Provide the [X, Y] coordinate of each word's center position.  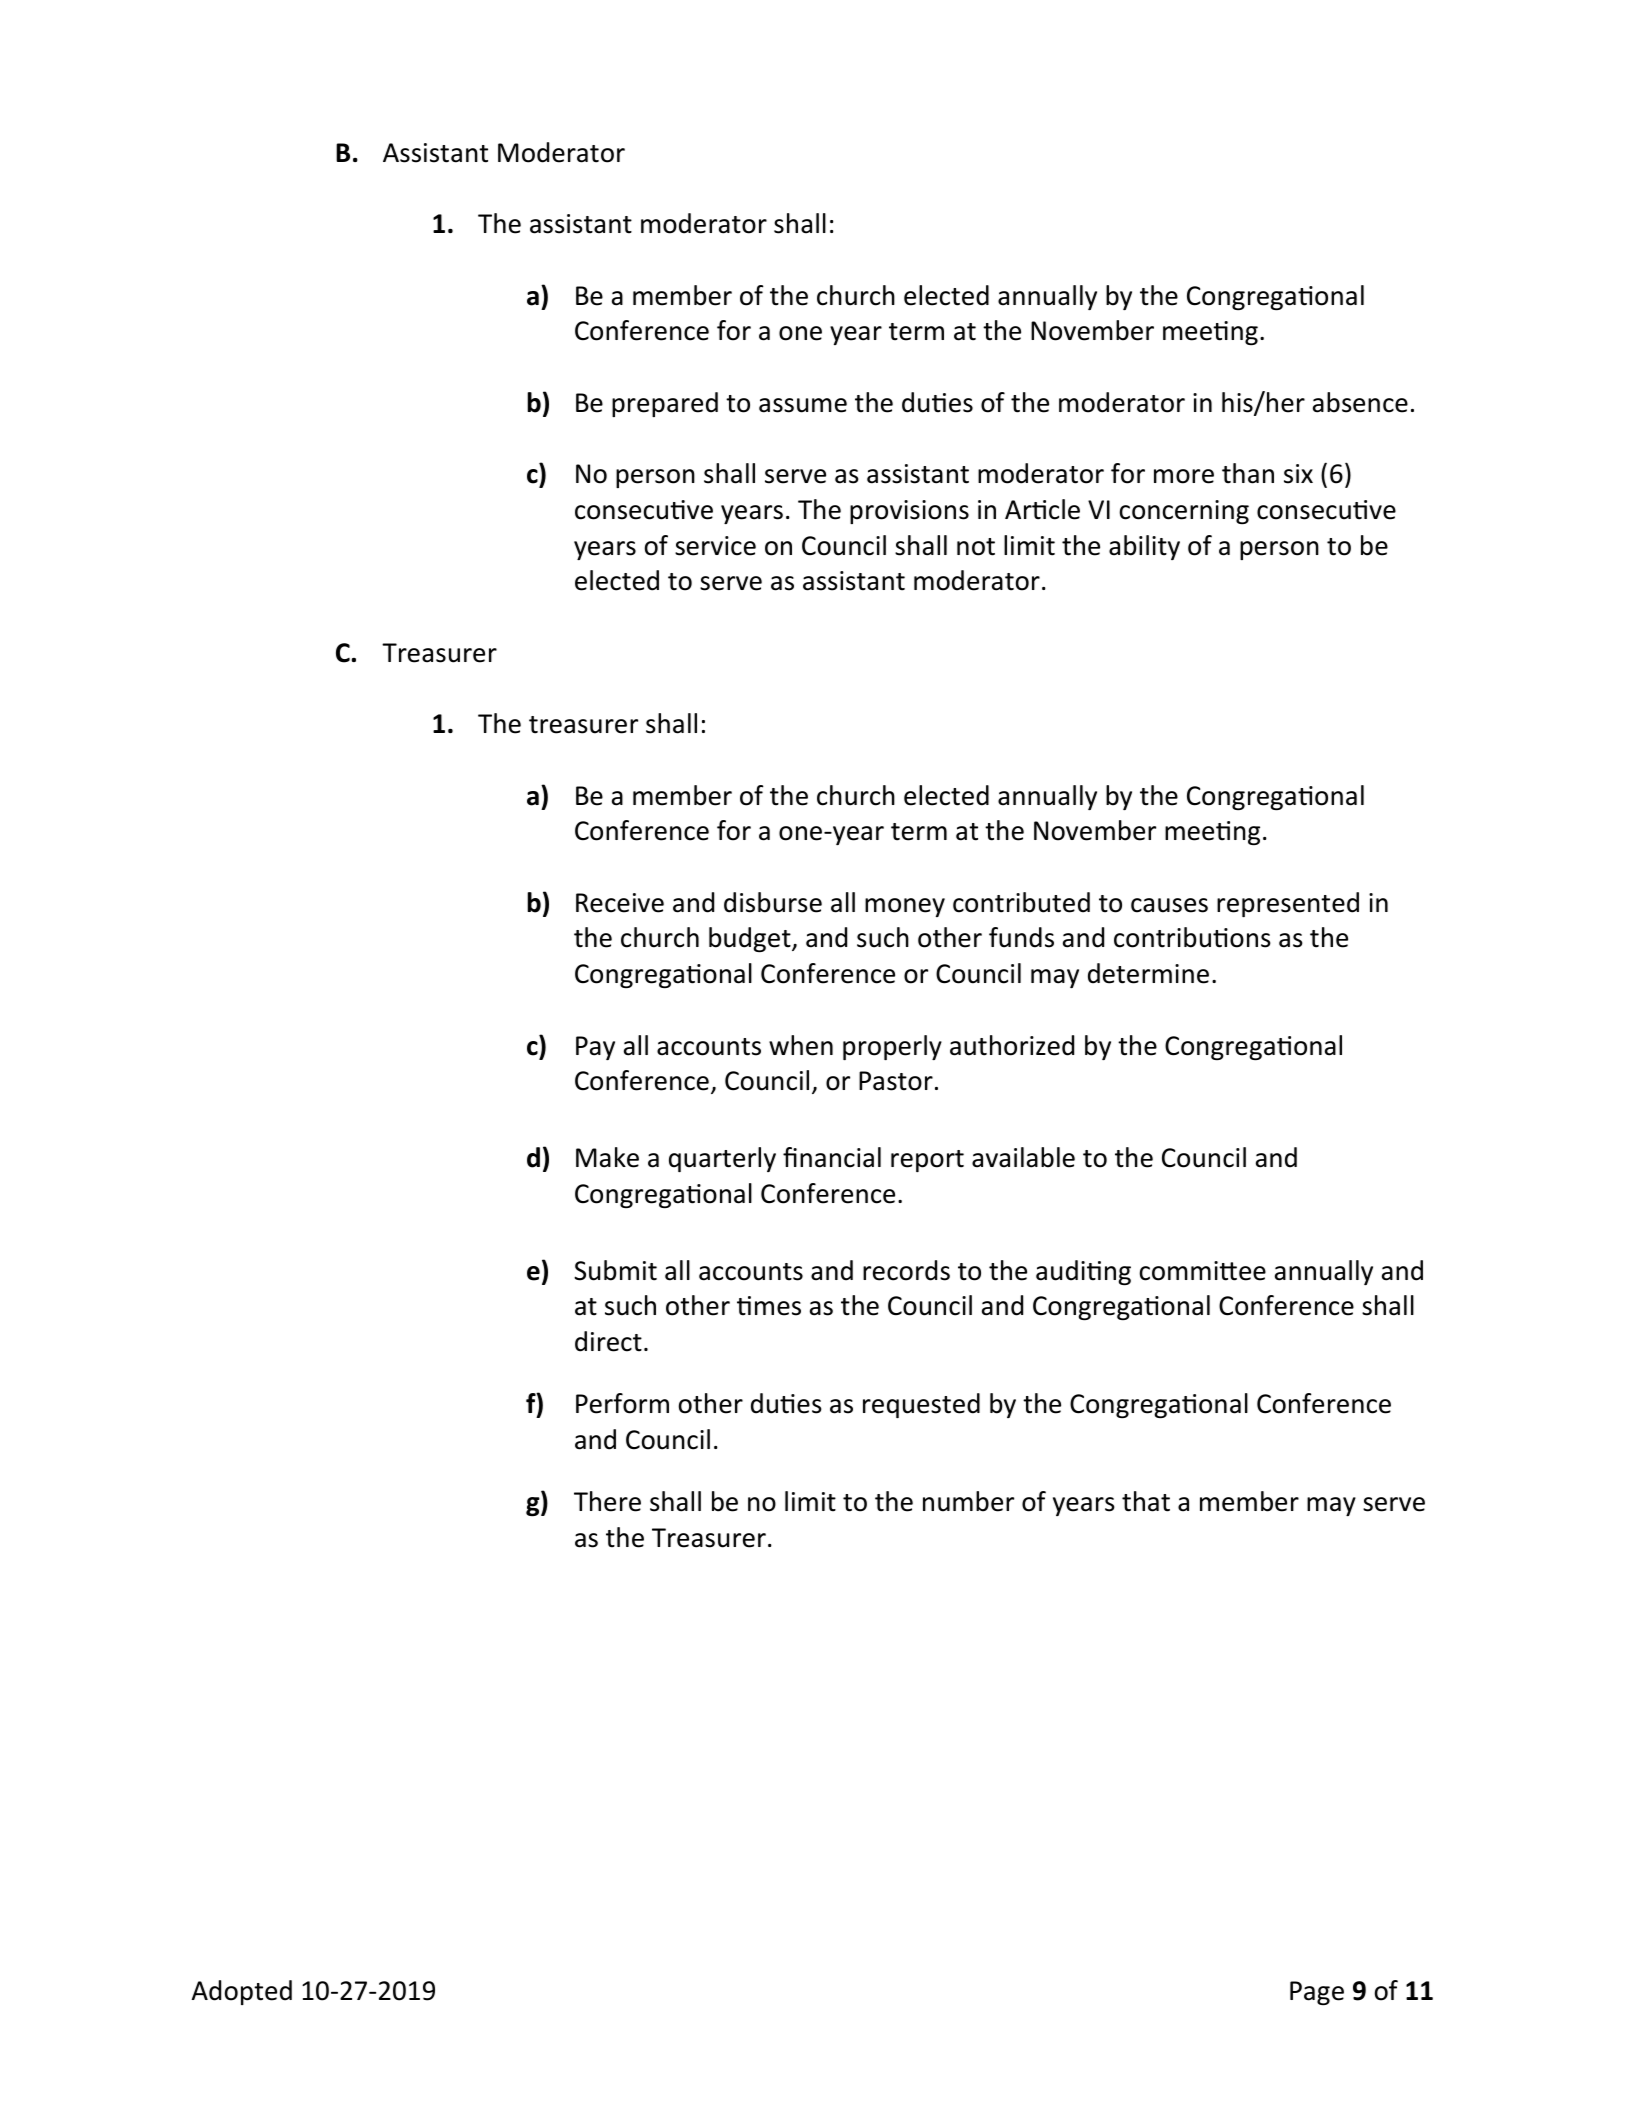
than [1248, 473]
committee [1203, 1271]
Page [1317, 1993]
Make [607, 1157]
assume [803, 405]
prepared [665, 404]
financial [832, 1157]
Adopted [242, 1992]
